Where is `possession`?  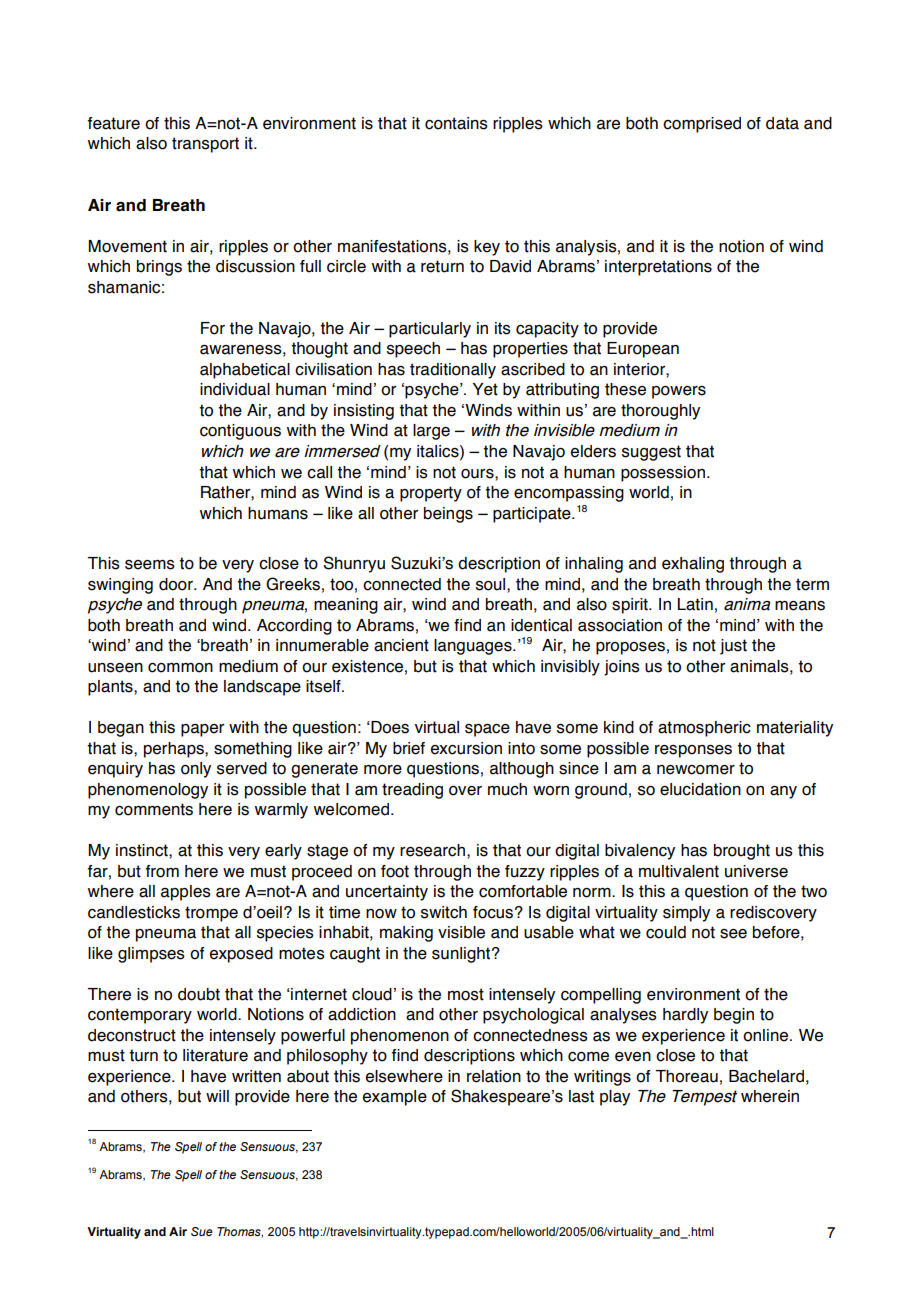 possession is located at coordinates (663, 474).
